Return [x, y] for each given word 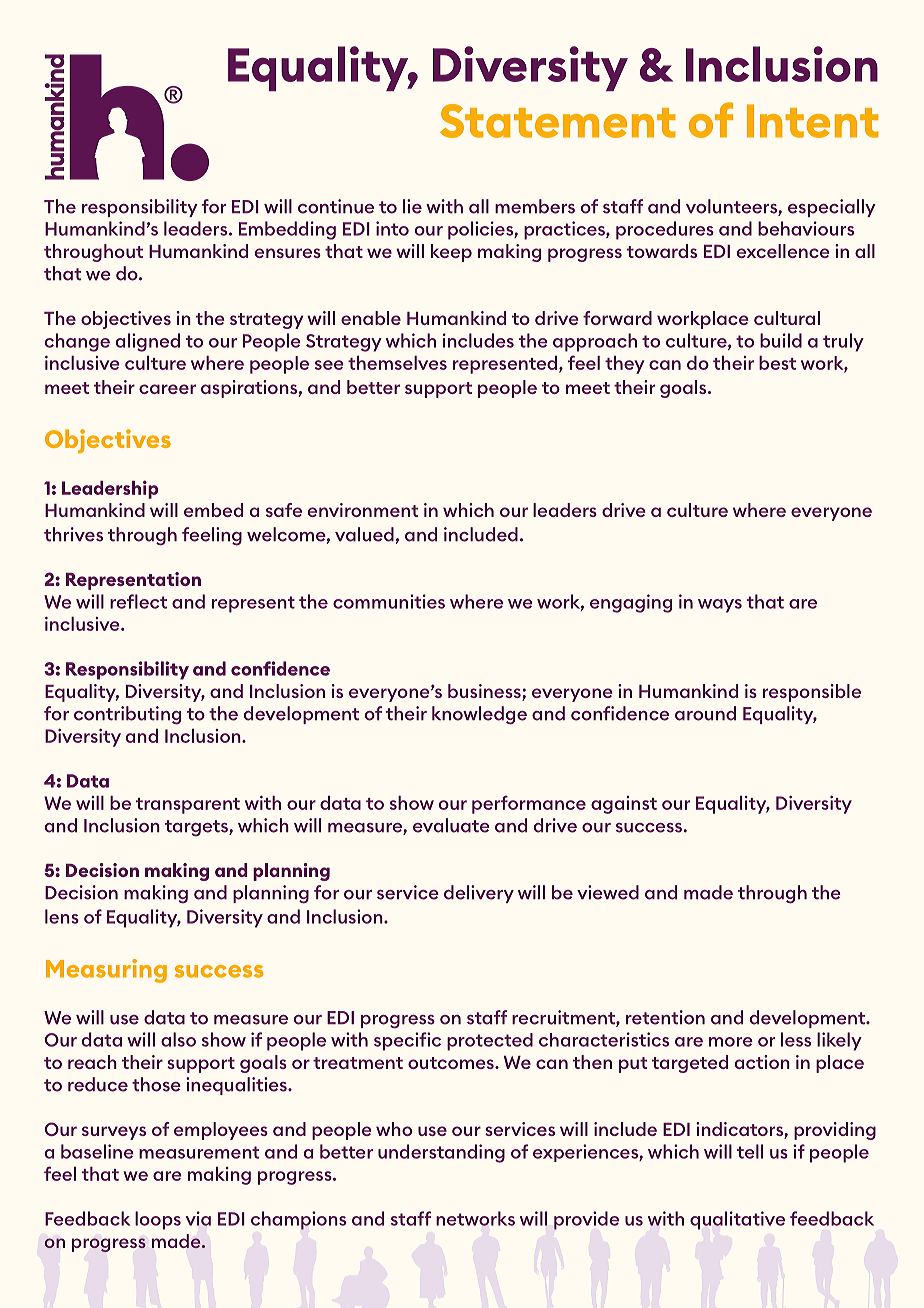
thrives [73, 534]
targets [197, 828]
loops [158, 1220]
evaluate [451, 825]
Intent [812, 121]
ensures [288, 253]
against [624, 805]
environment [363, 510]
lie [412, 206]
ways [720, 606]
